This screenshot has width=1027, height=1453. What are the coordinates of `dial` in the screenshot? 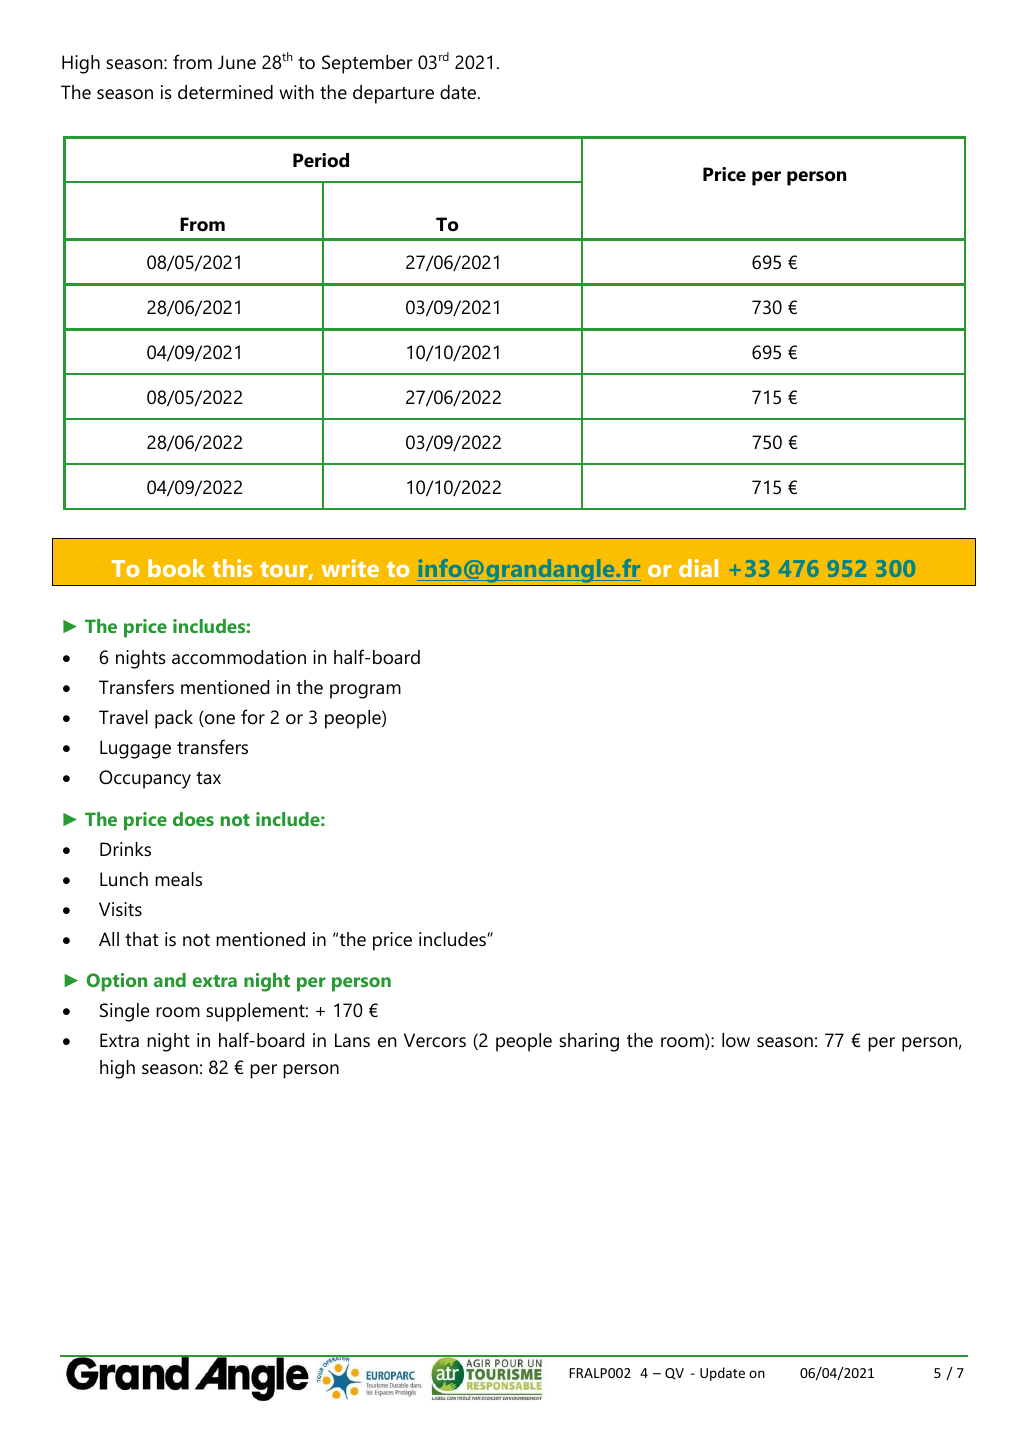 It's located at (698, 568).
